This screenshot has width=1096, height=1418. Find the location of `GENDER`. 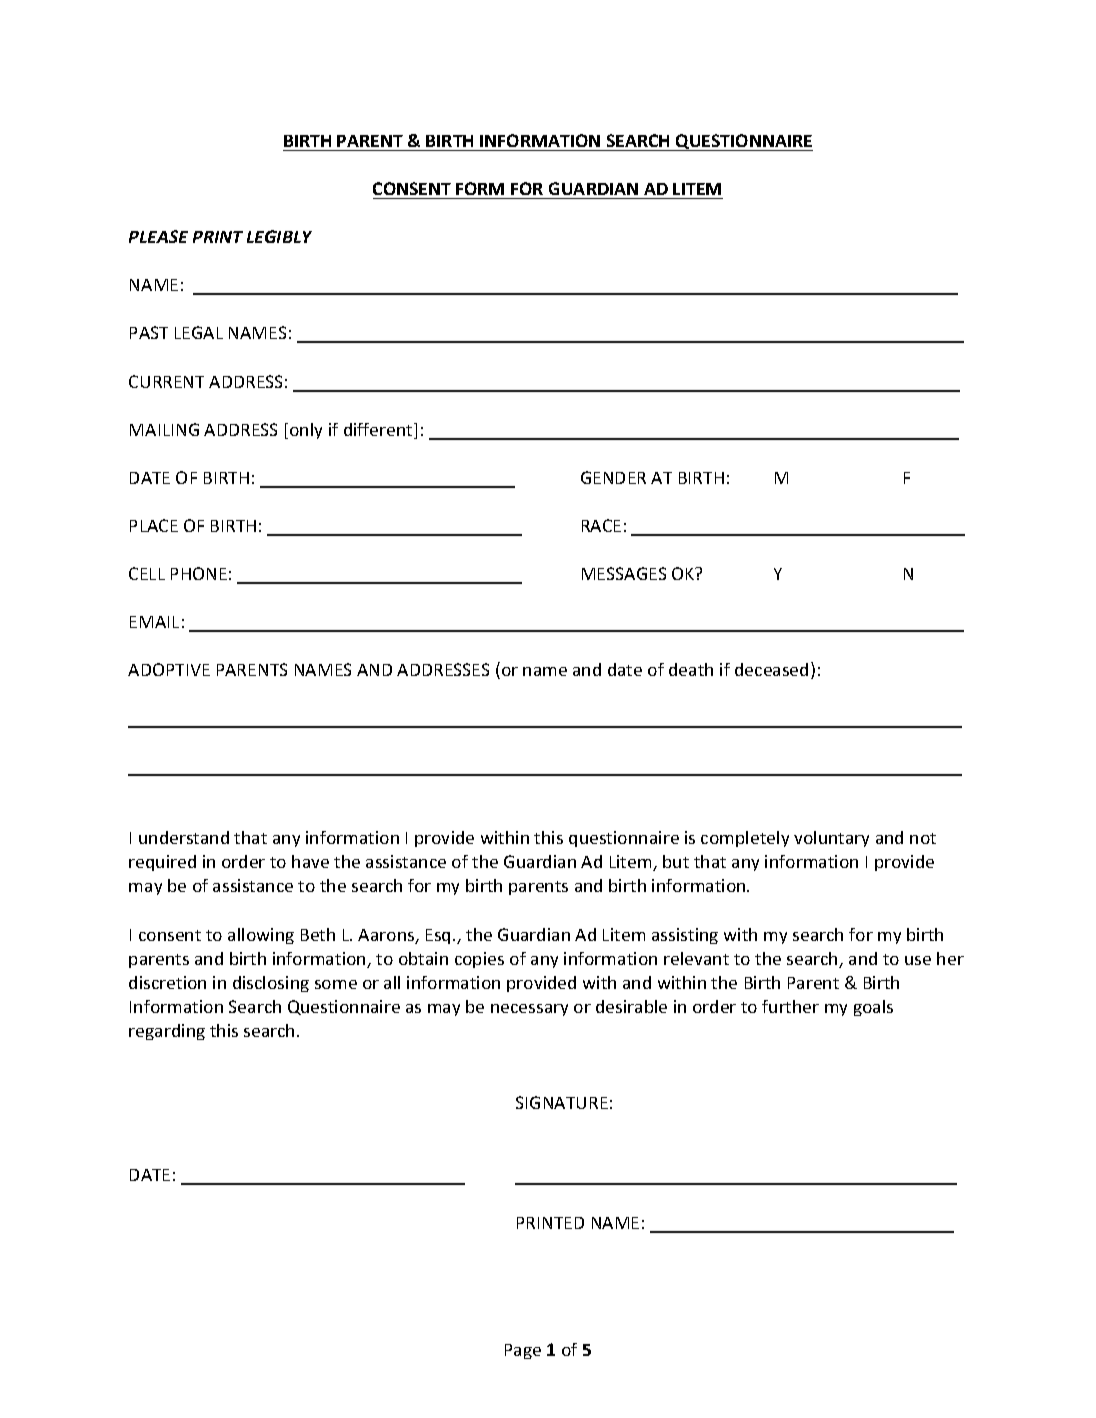

GENDER is located at coordinates (613, 477).
